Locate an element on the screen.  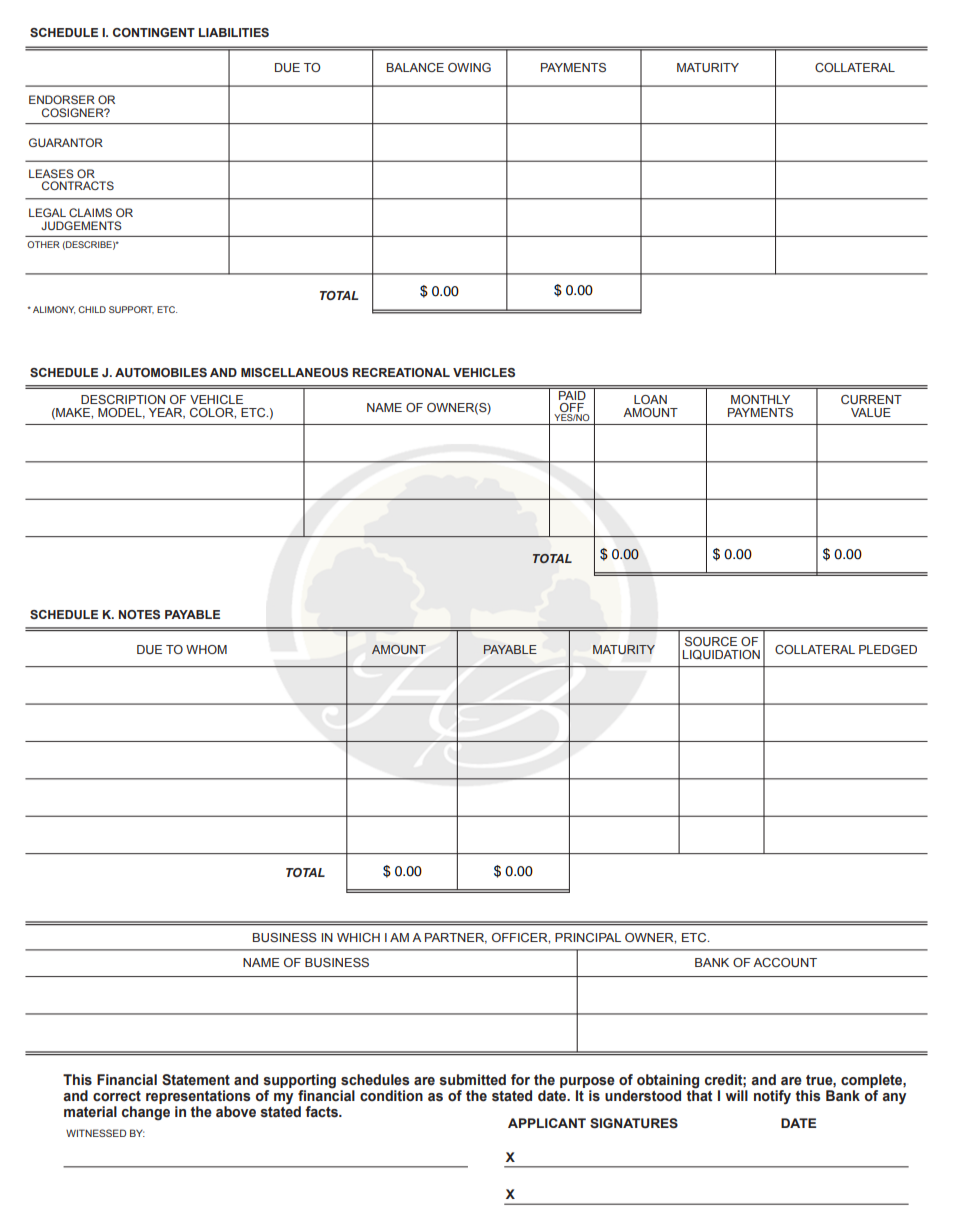
CONTINGENT is located at coordinates (154, 32).
